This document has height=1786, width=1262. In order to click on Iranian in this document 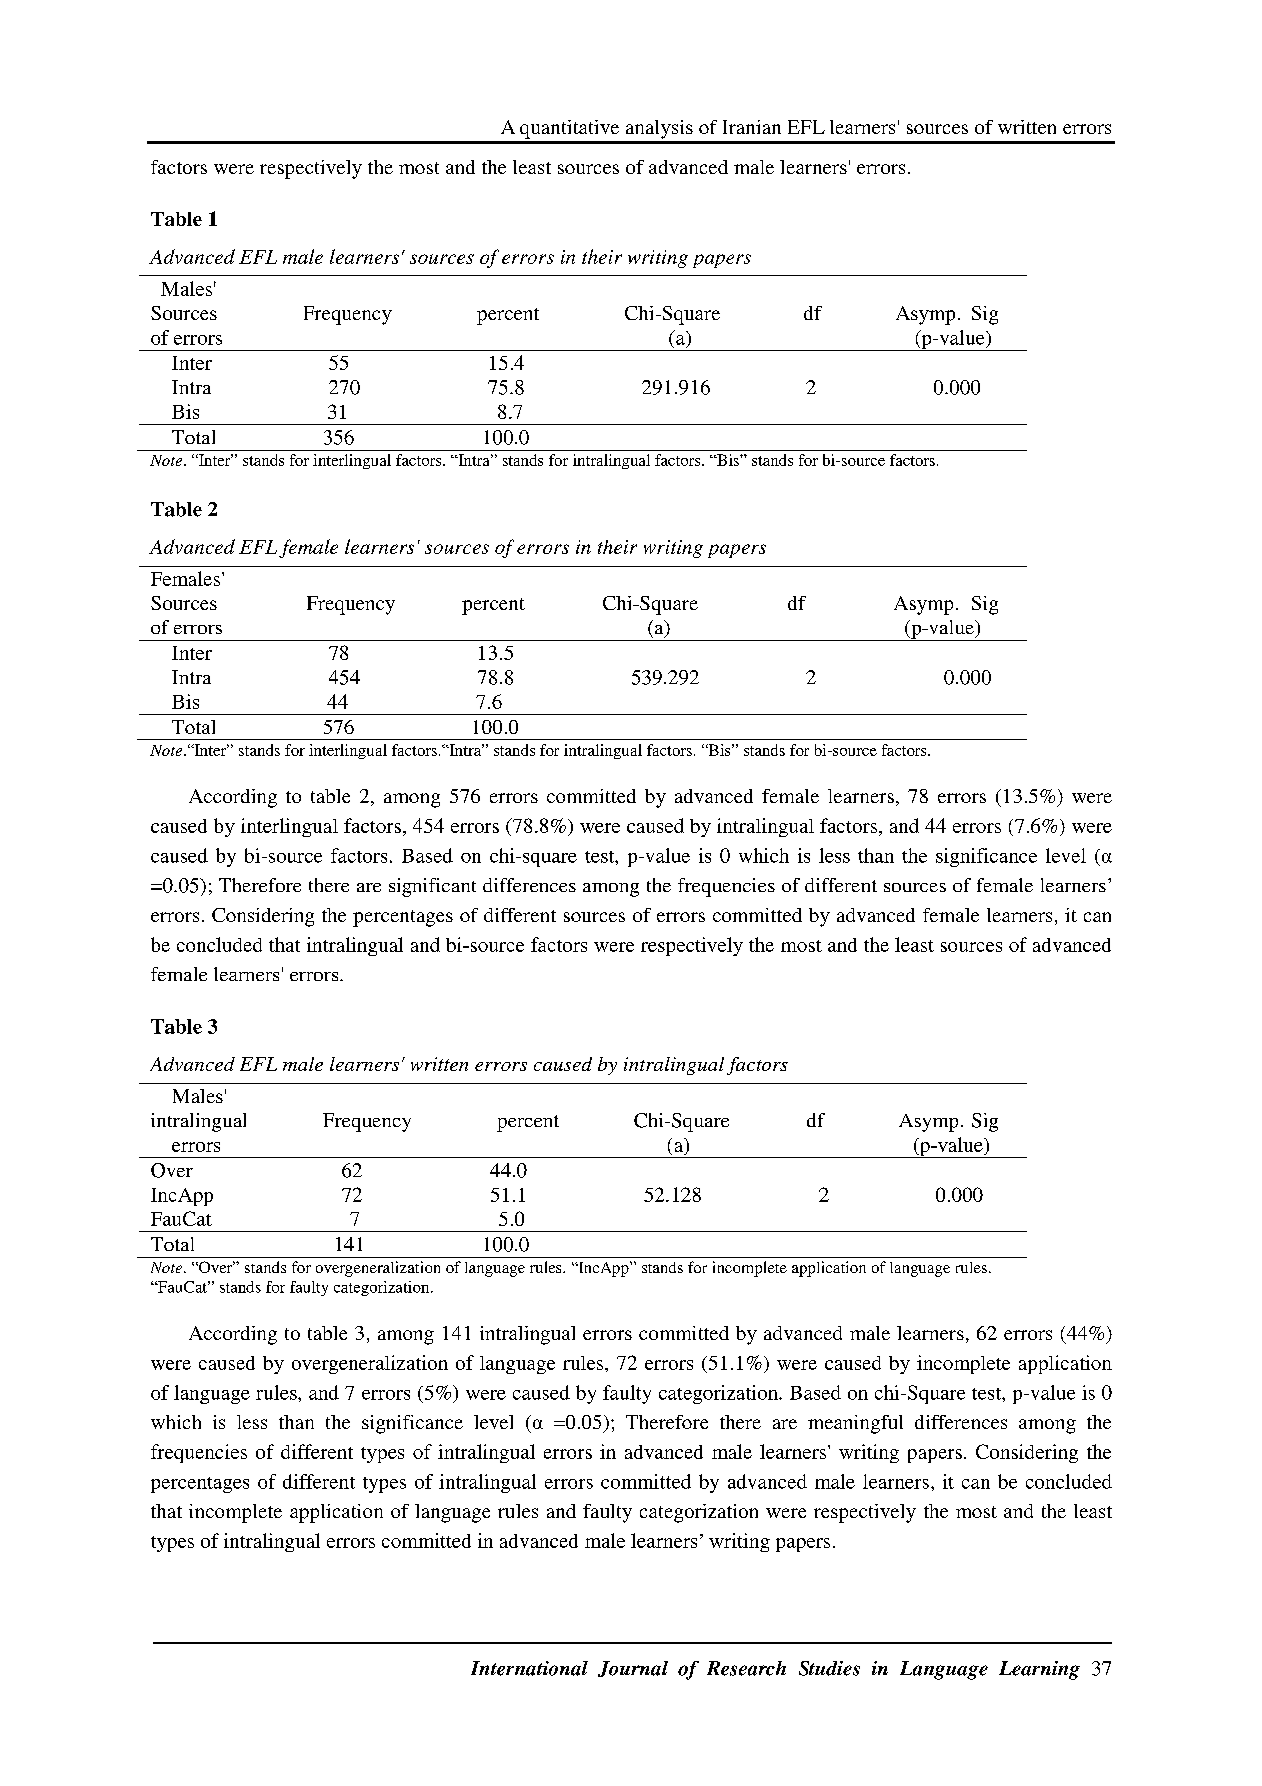, I will do `click(752, 127)`.
